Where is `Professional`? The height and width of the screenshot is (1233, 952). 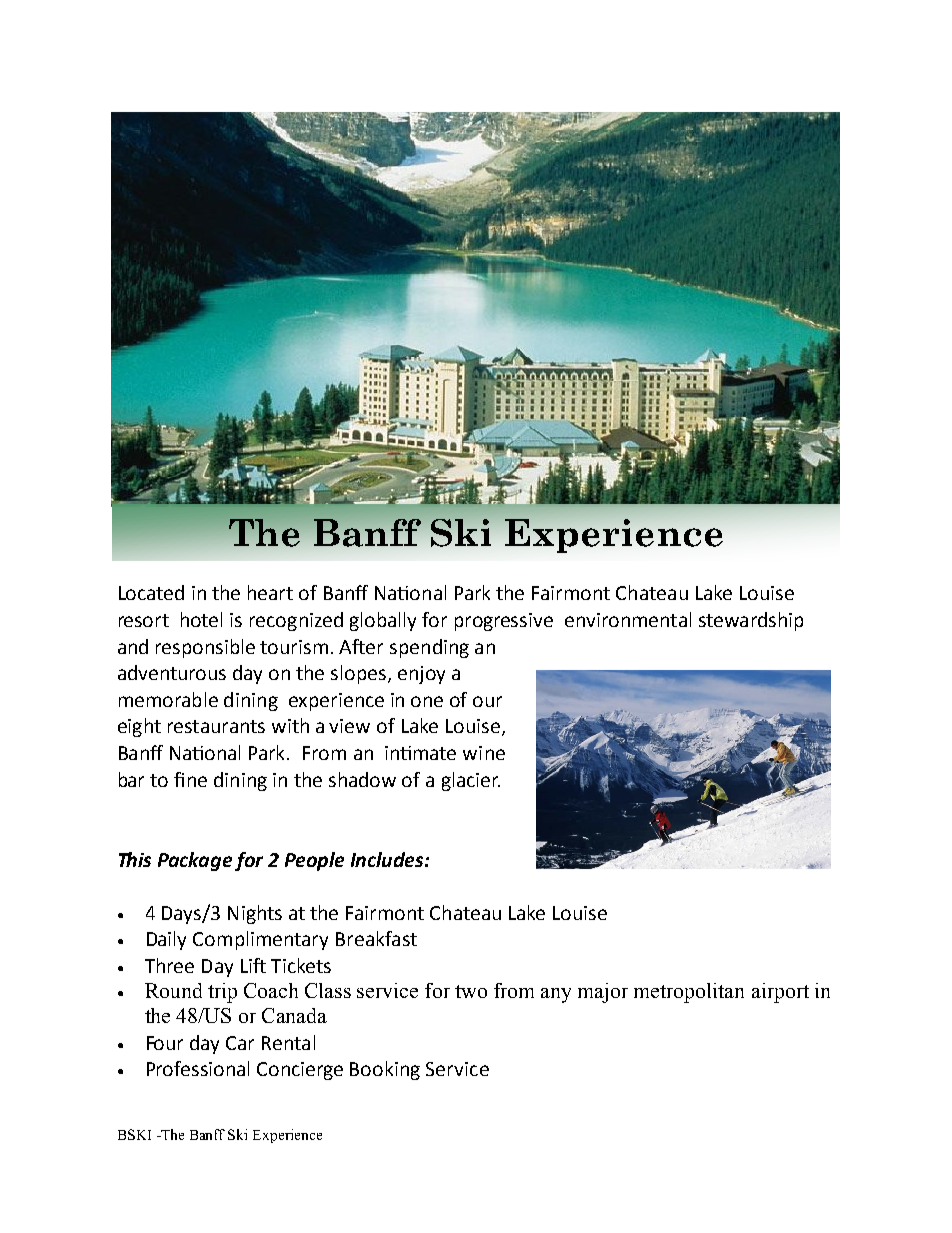
Professional is located at coordinates (198, 1068).
